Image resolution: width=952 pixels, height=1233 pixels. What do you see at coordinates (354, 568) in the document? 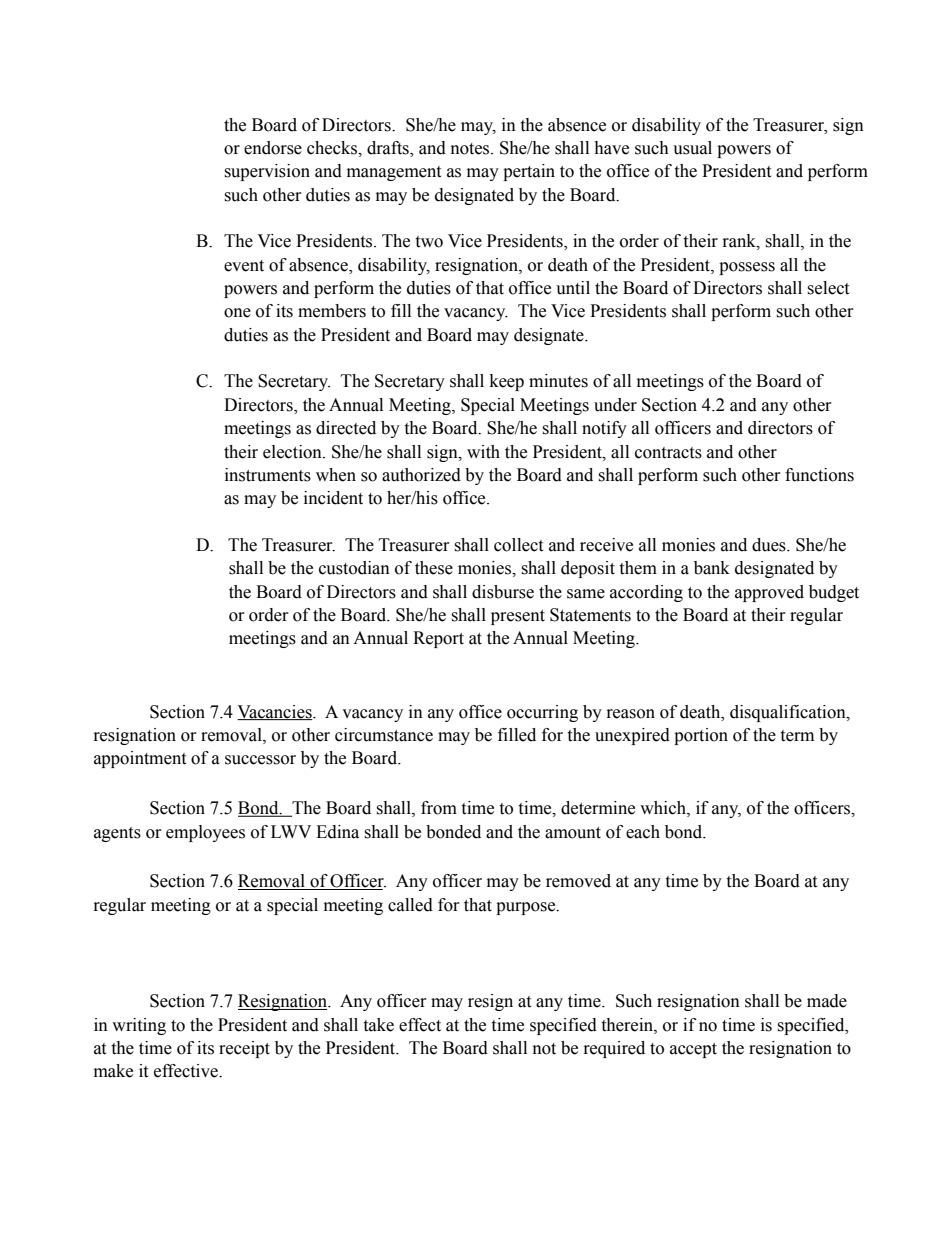
I see `custodian` at bounding box center [354, 568].
